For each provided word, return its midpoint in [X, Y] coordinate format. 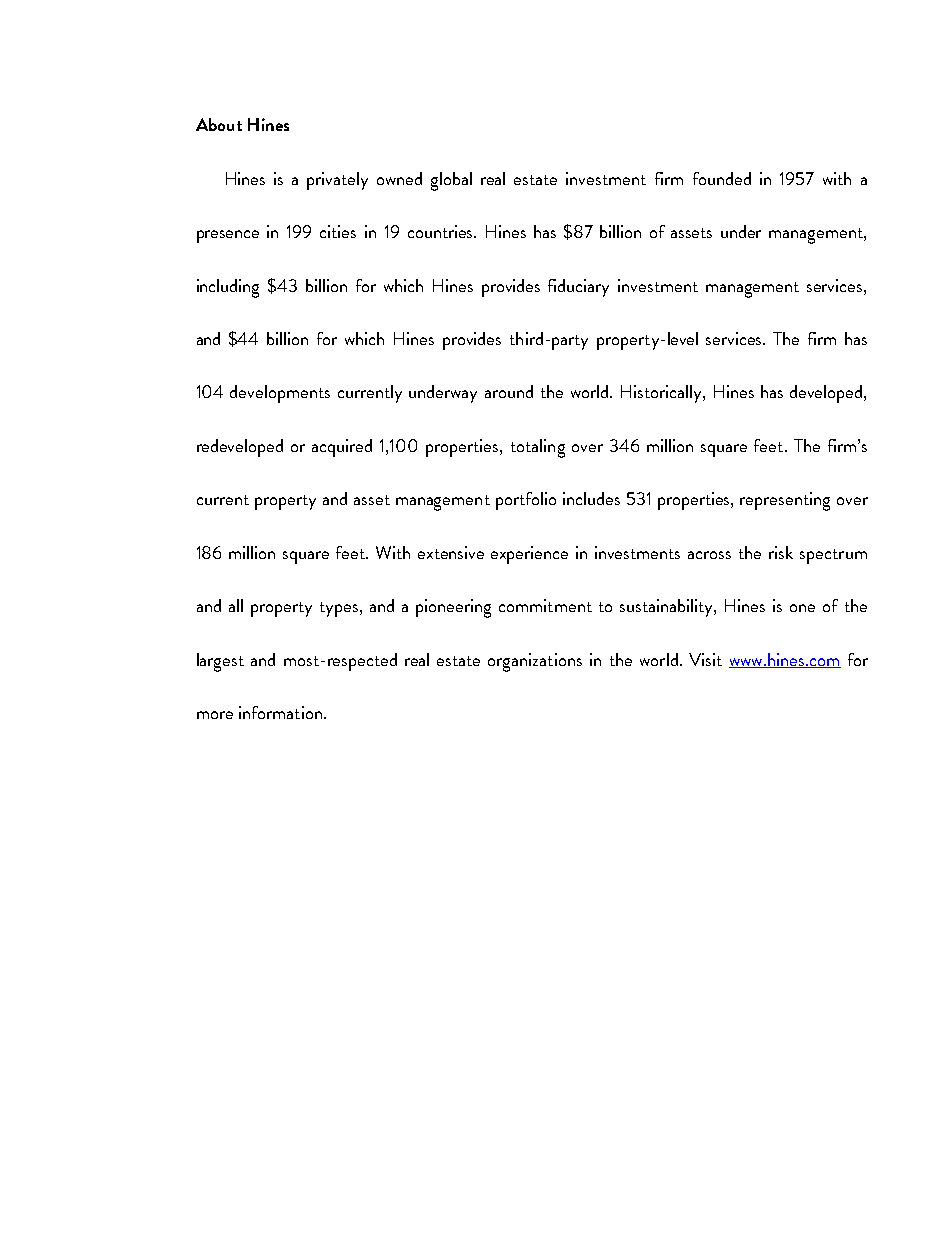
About [219, 124]
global [451, 181]
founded [722, 178]
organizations [535, 662]
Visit [705, 659]
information [280, 712]
